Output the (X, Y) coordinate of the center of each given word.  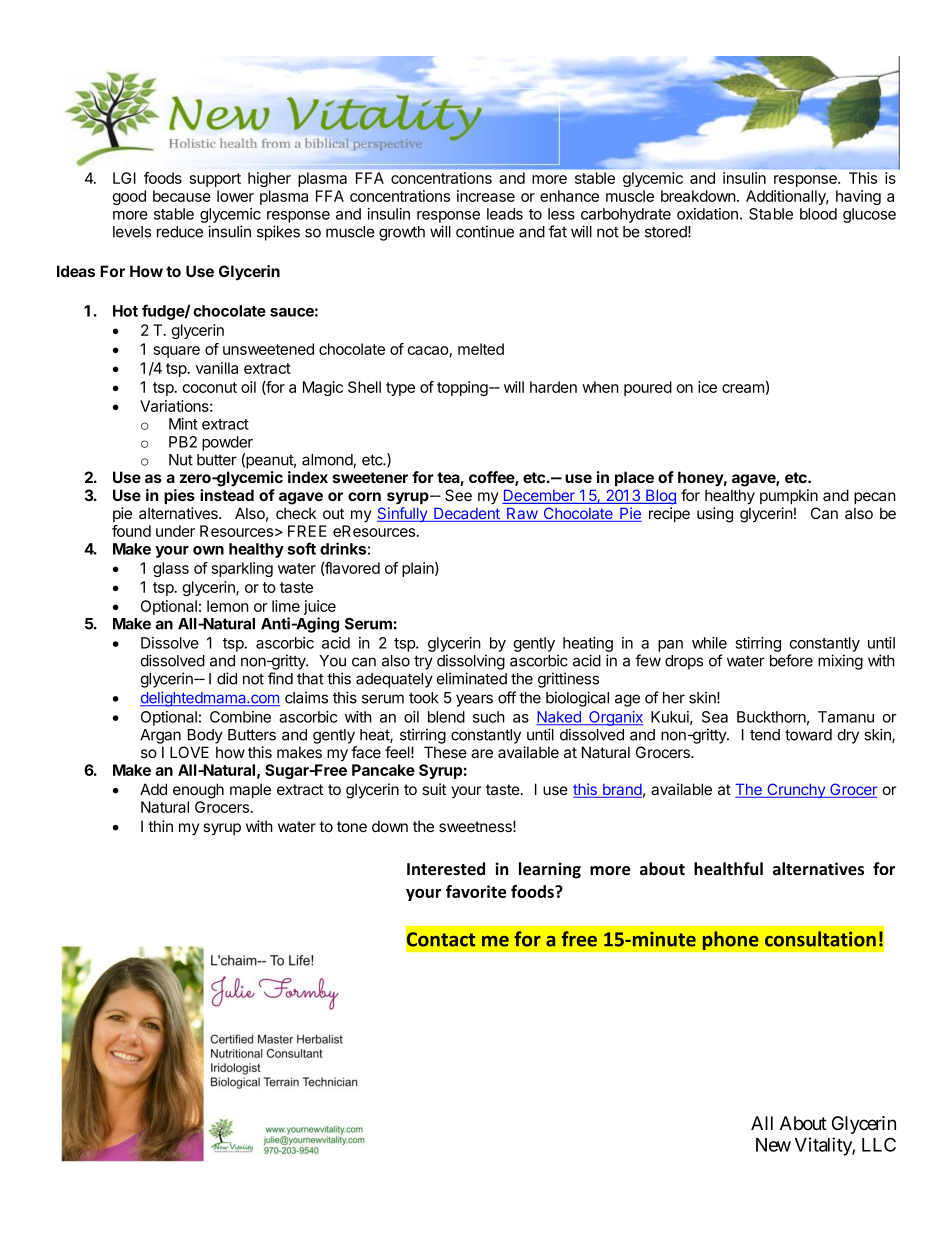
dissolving (471, 662)
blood (818, 214)
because (182, 196)
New (773, 1145)
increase (486, 196)
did (227, 678)
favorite (476, 891)
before (791, 660)
